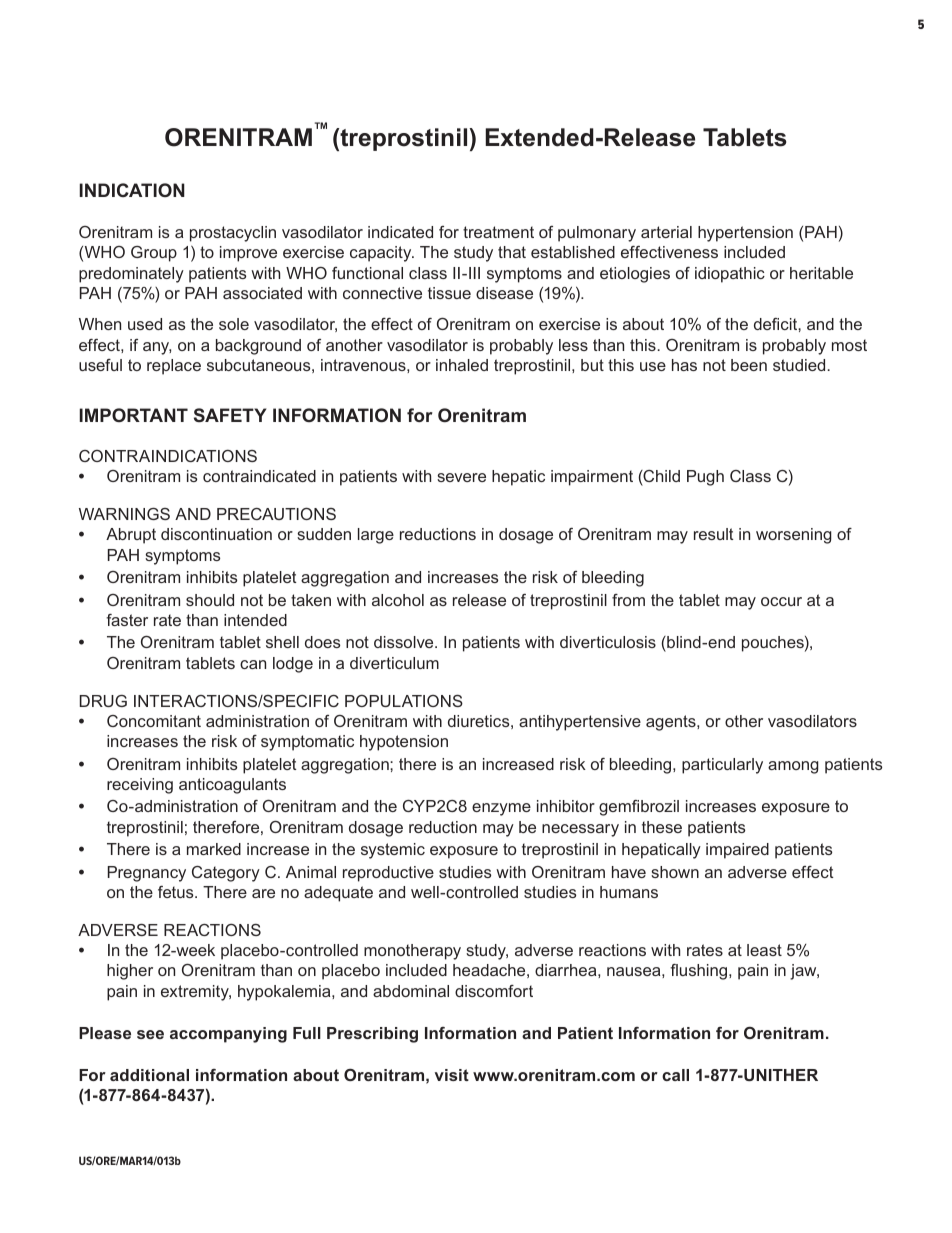  Describe the element at coordinates (461, 477) in the screenshot. I see `severe` at that location.
